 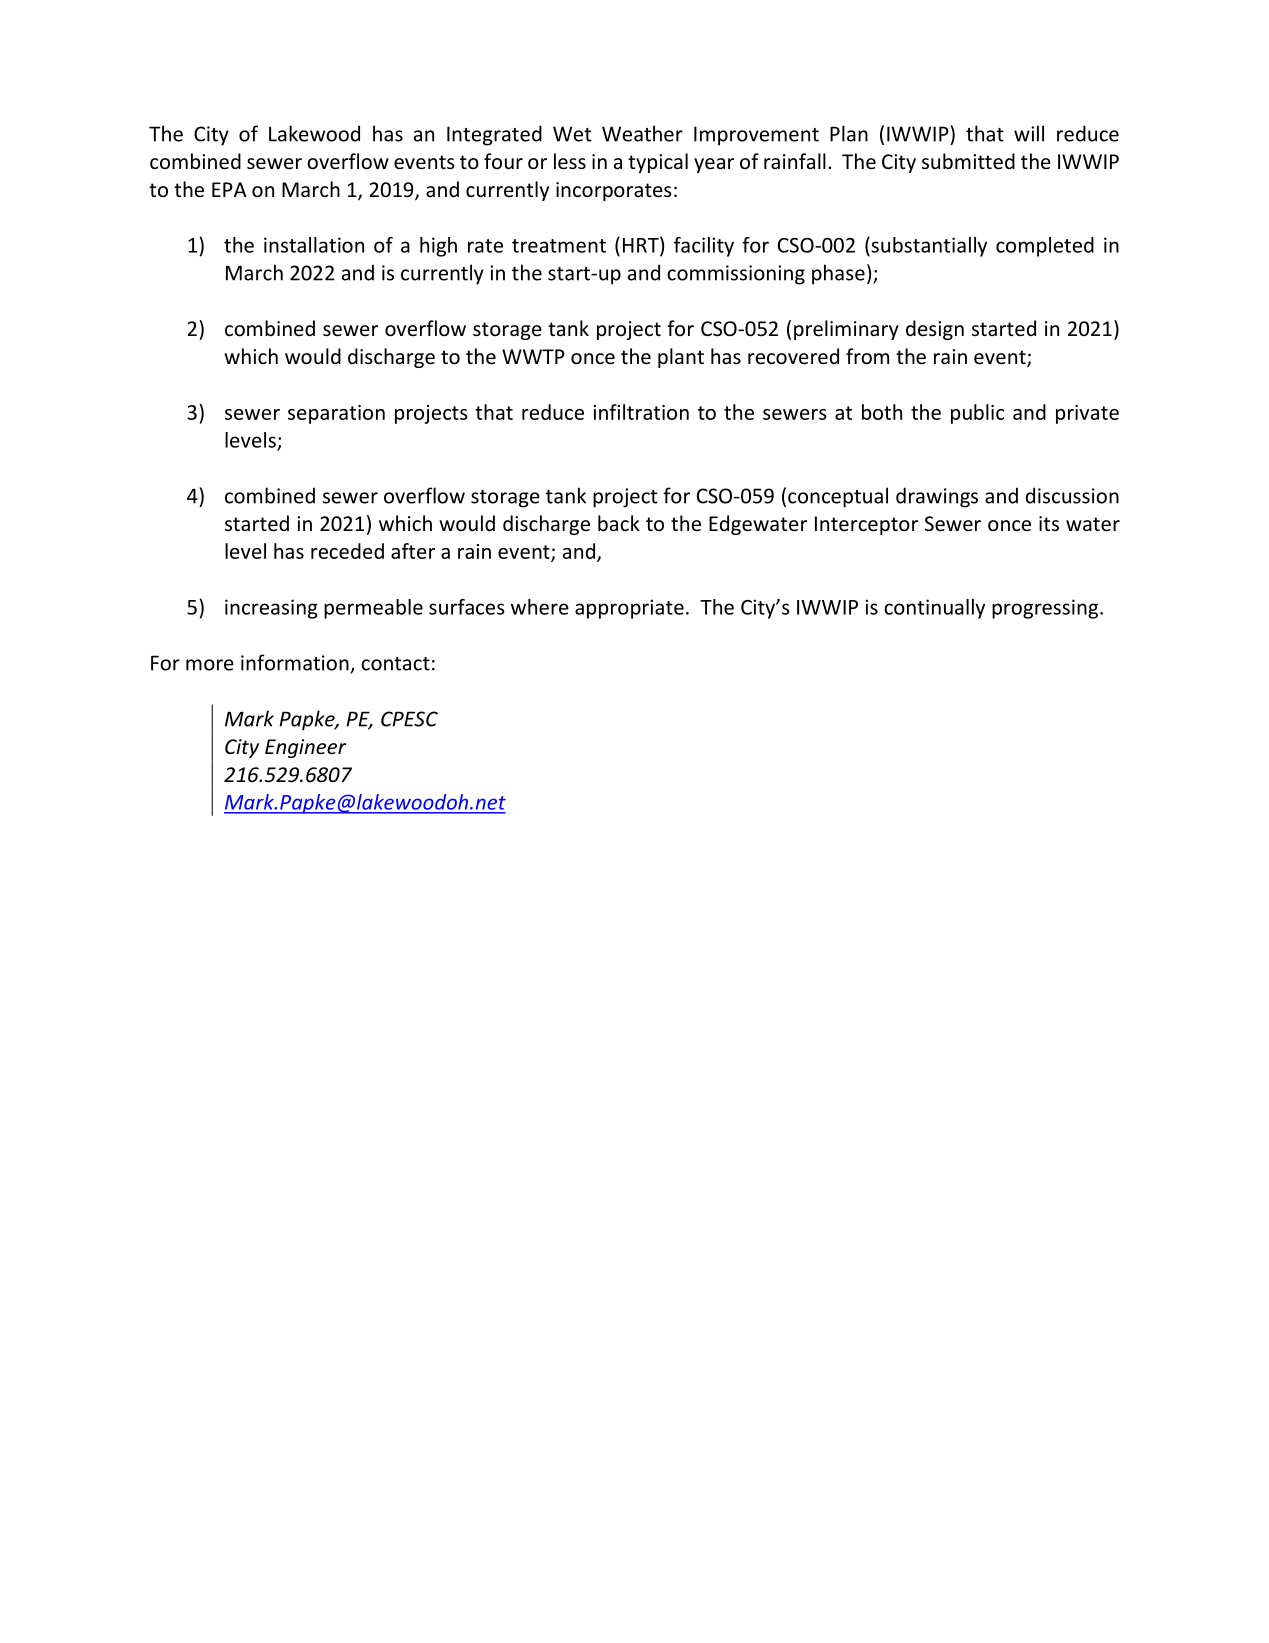 I want to click on submitted, so click(x=968, y=161).
